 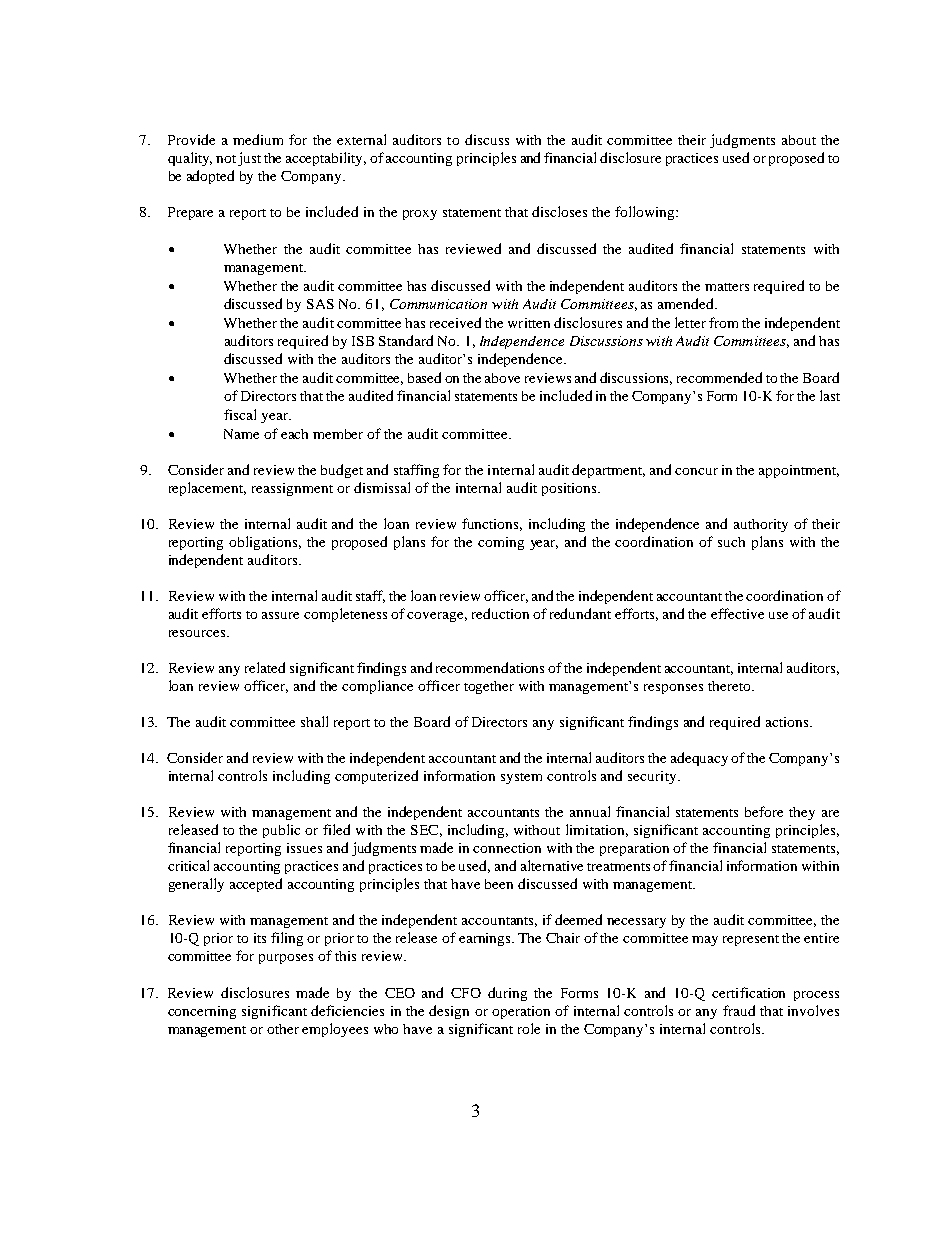 I want to click on about, so click(x=799, y=140).
